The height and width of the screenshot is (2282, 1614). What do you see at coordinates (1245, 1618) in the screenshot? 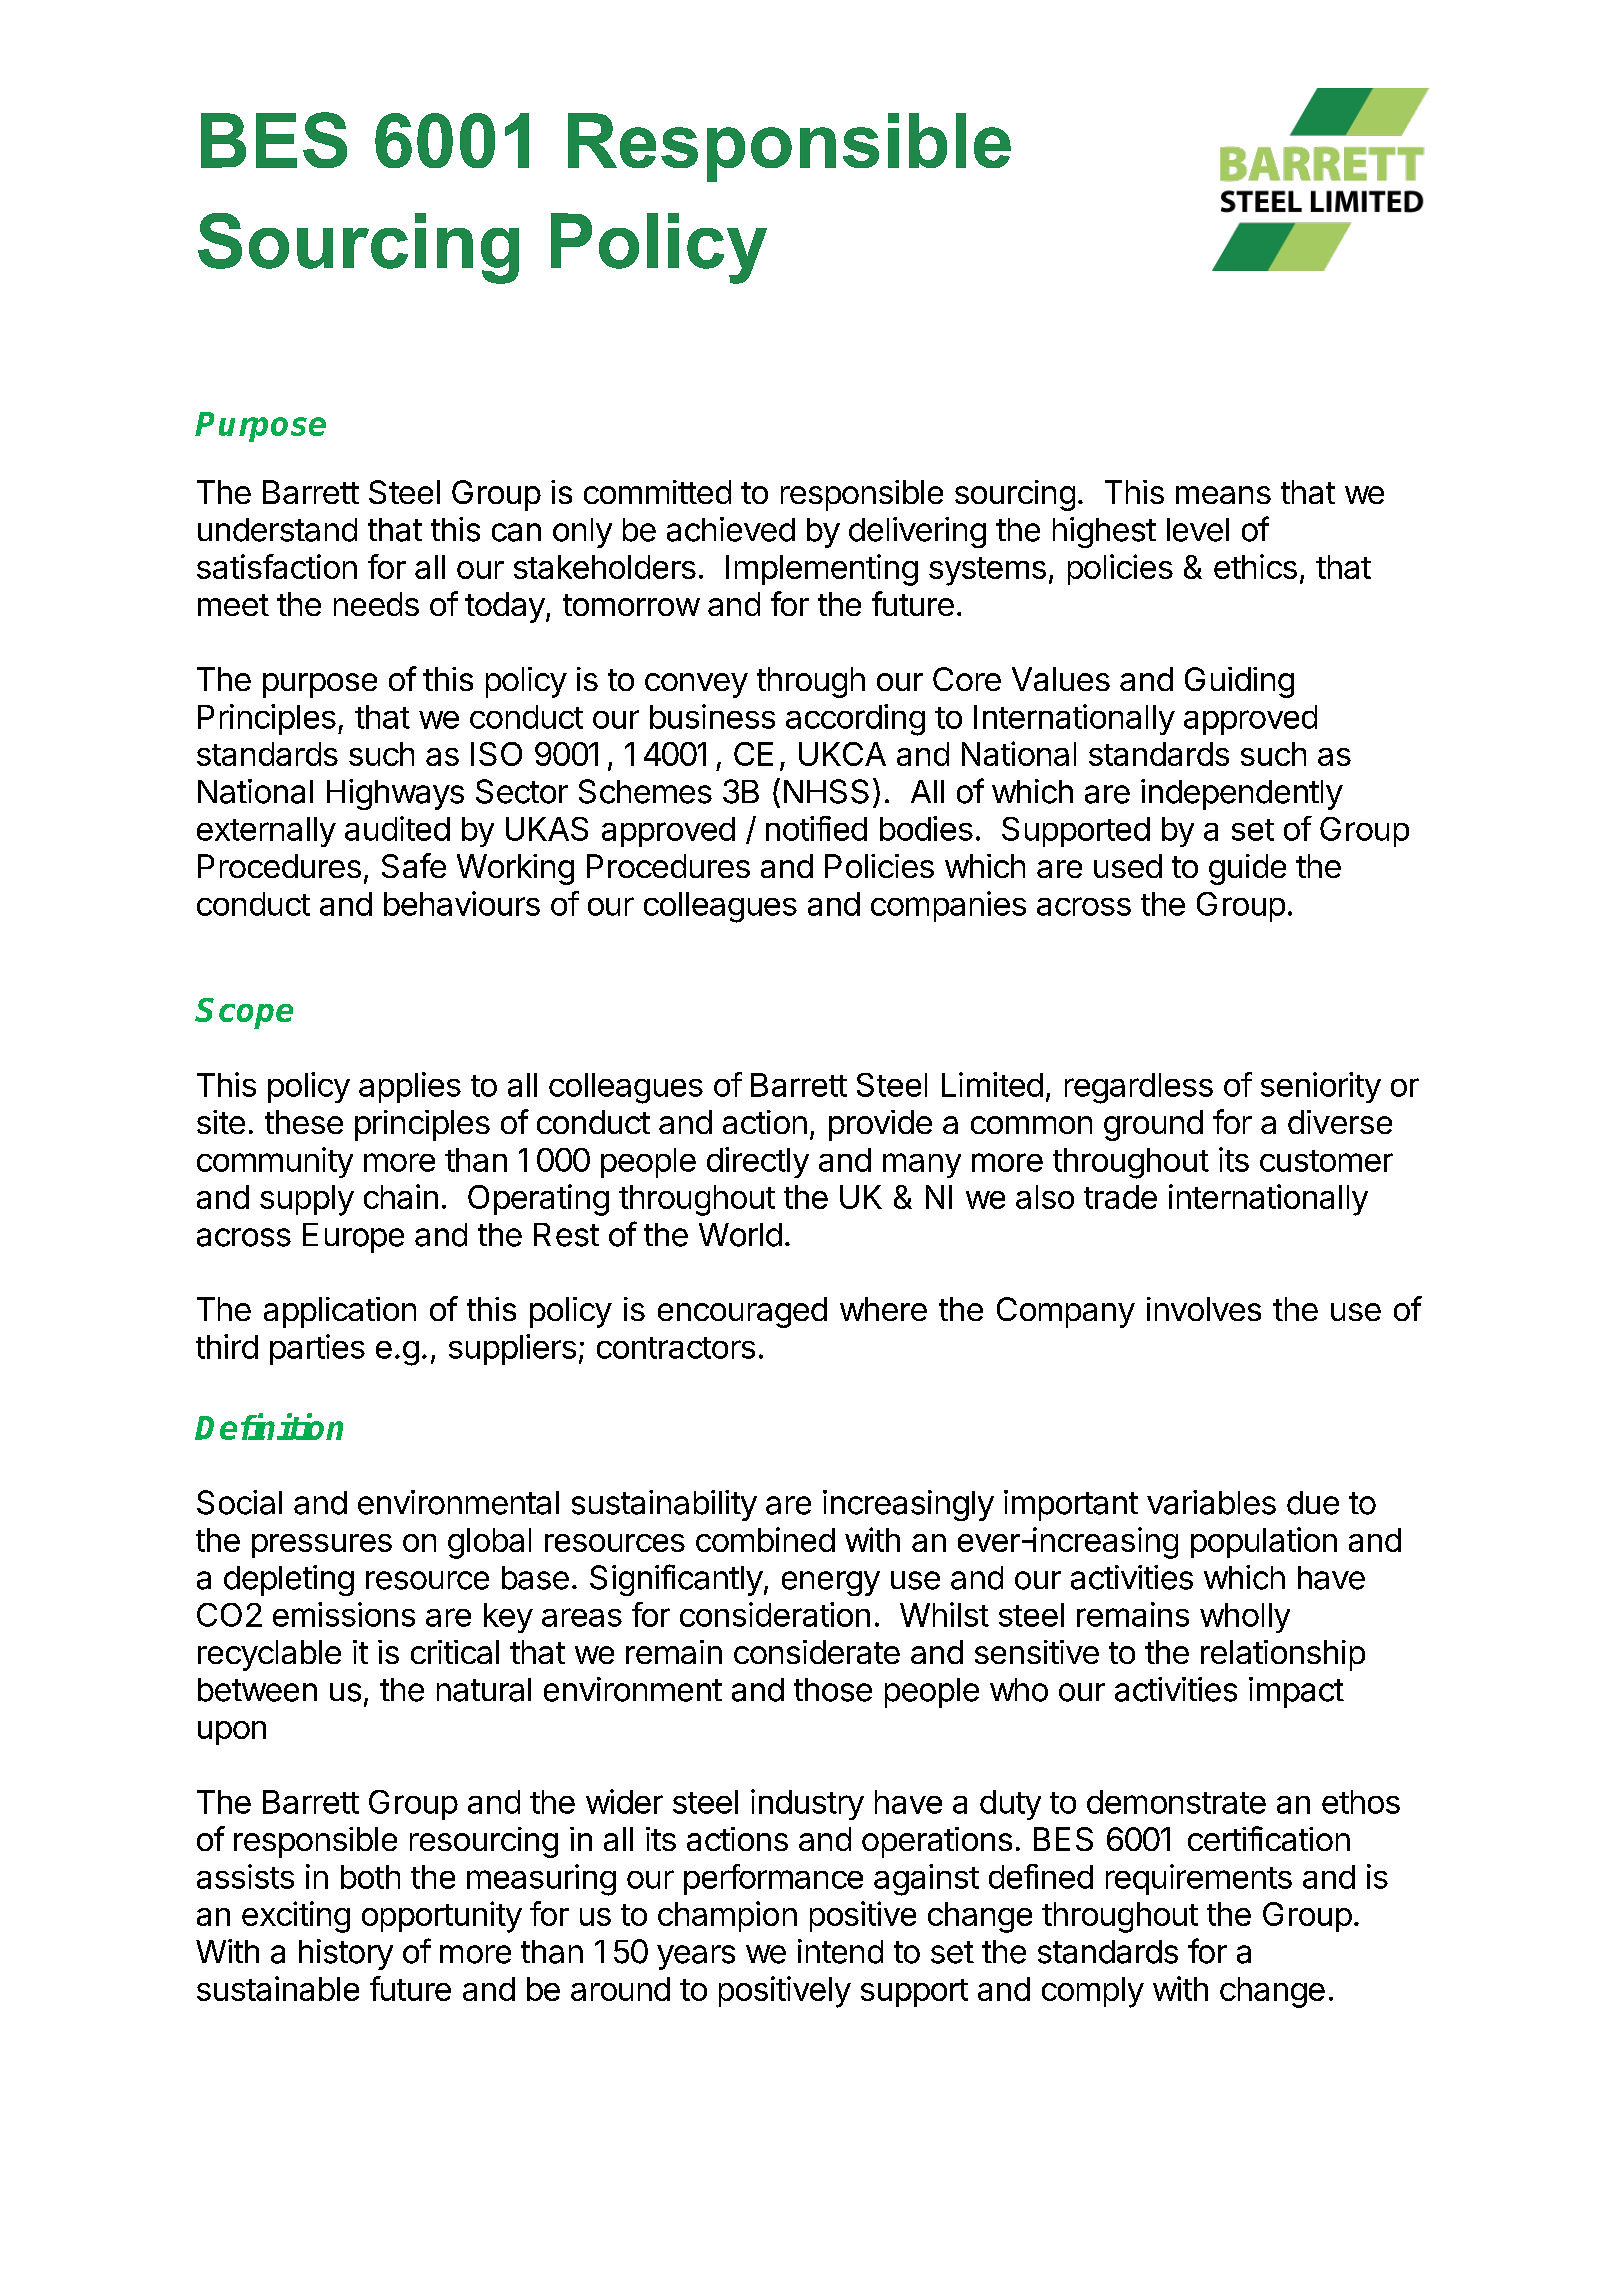
I see `wholly` at bounding box center [1245, 1618].
